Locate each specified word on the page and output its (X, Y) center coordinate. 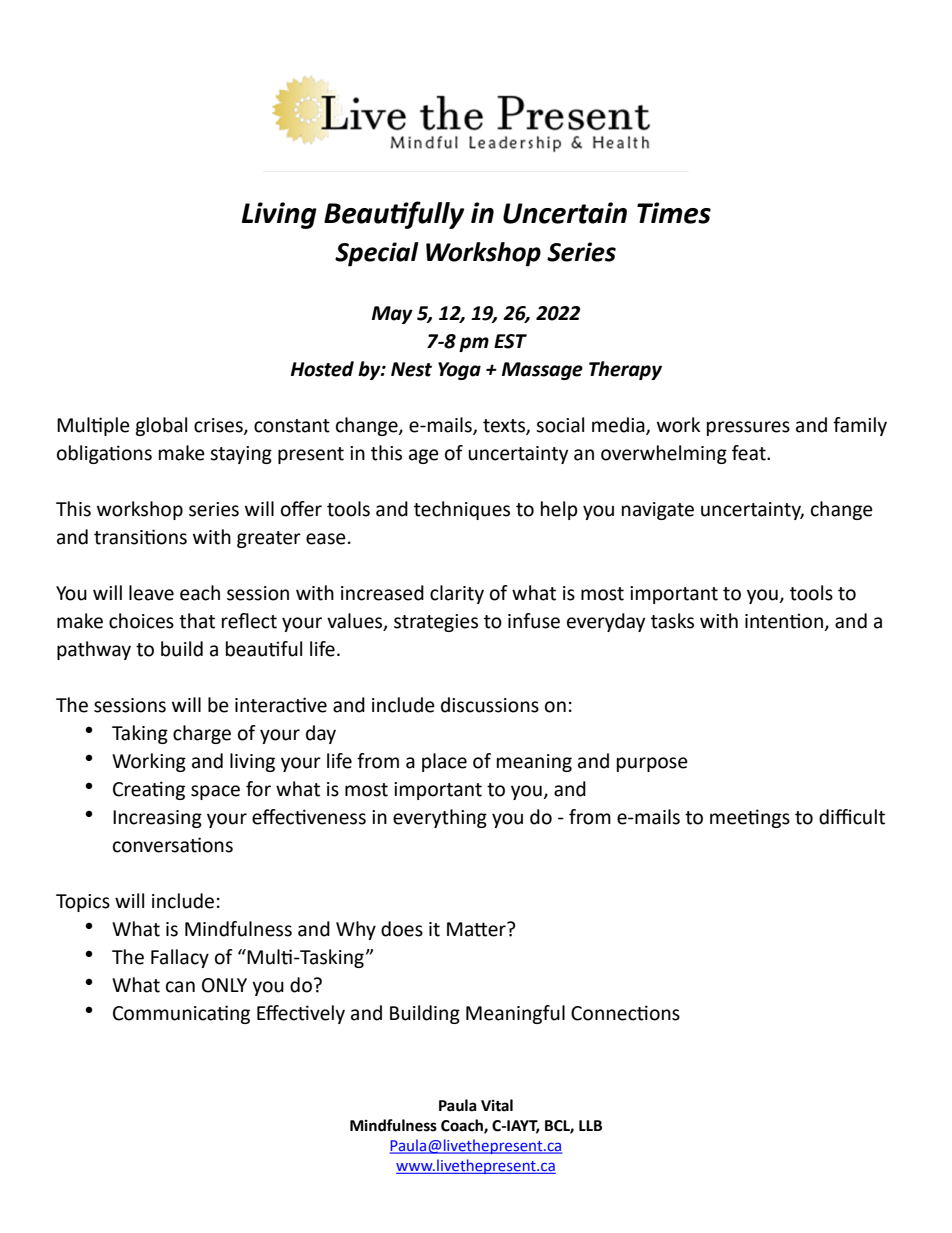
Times (674, 213)
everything (440, 818)
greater (269, 539)
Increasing (157, 819)
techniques (462, 510)
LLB (590, 1125)
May (392, 315)
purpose (652, 764)
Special (377, 254)
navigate (658, 511)
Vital (497, 1105)
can (180, 987)
